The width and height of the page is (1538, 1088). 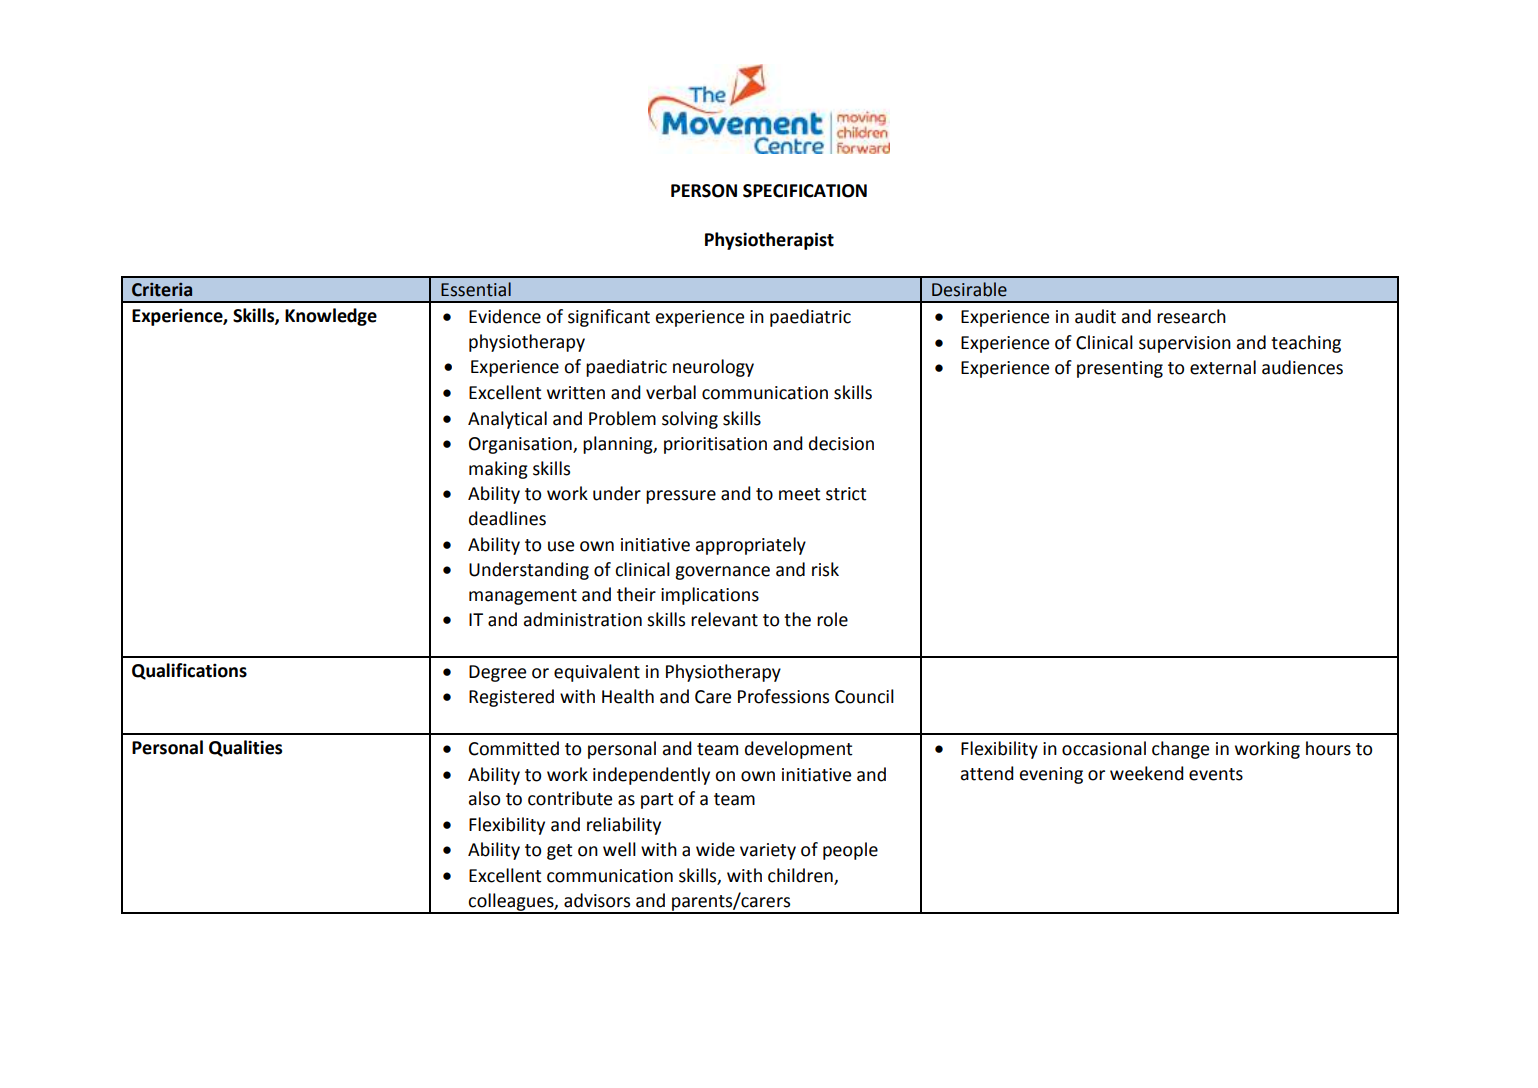 What do you see at coordinates (1216, 774) in the page?
I see `events` at bounding box center [1216, 774].
